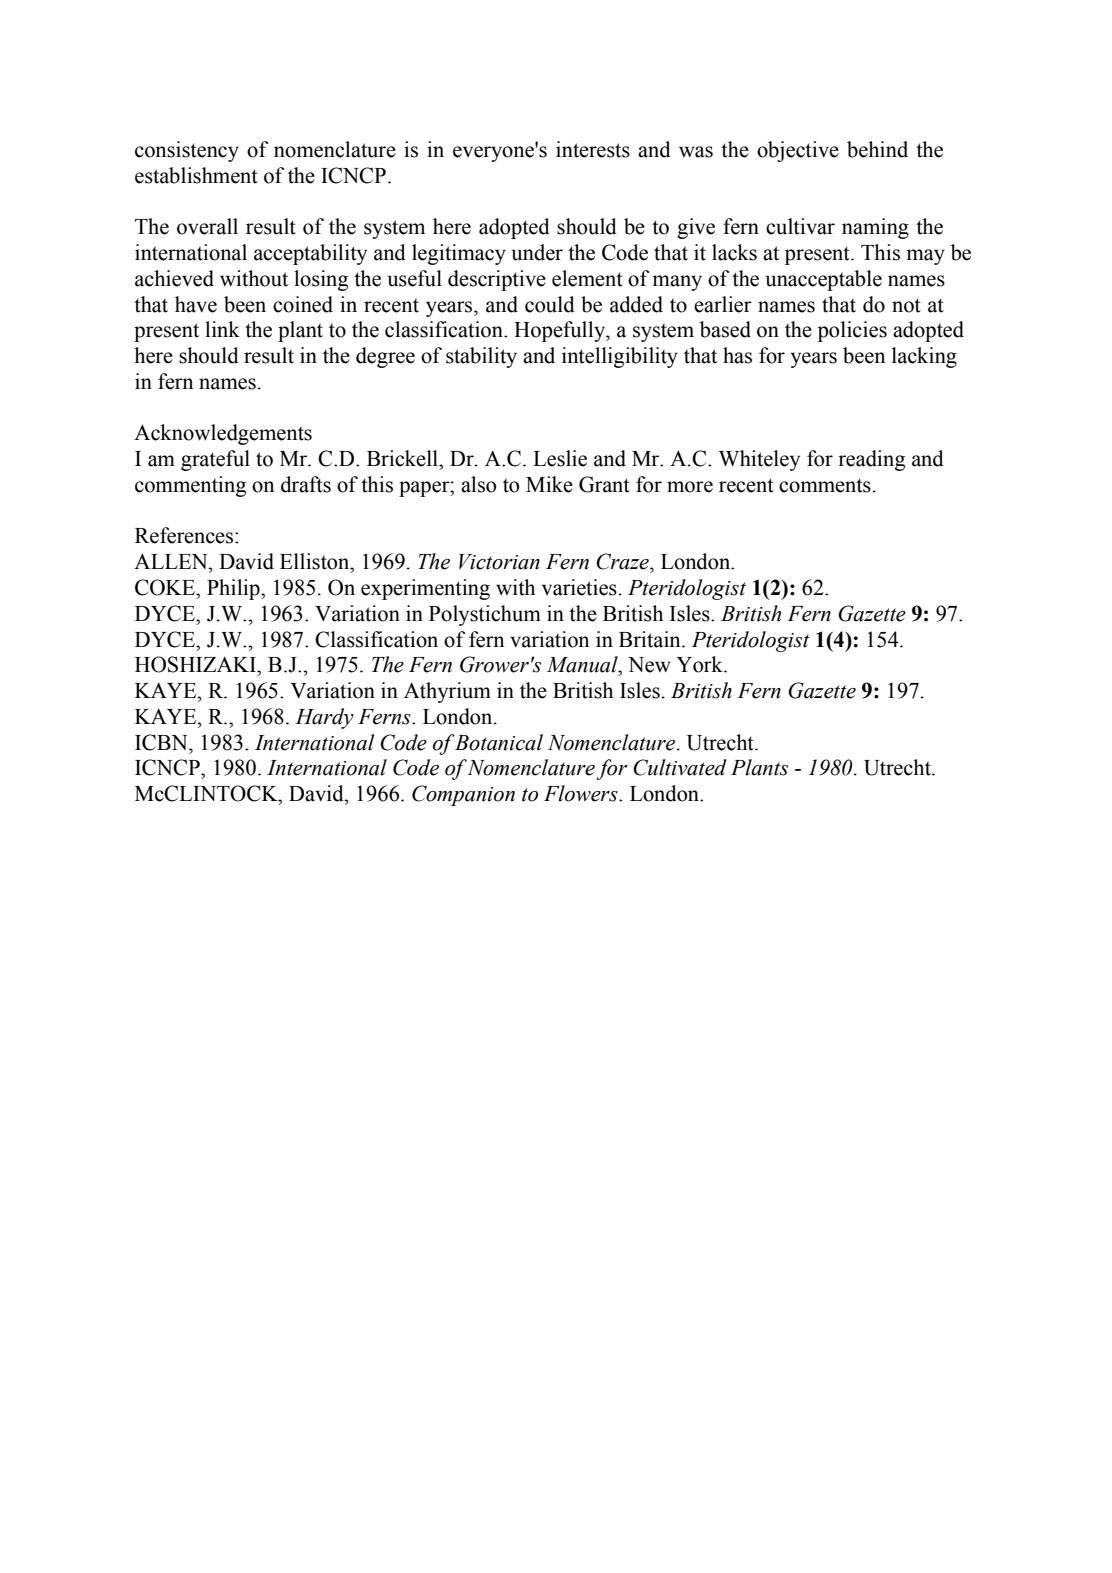  What do you see at coordinates (701, 664) in the screenshot?
I see `York` at bounding box center [701, 664].
